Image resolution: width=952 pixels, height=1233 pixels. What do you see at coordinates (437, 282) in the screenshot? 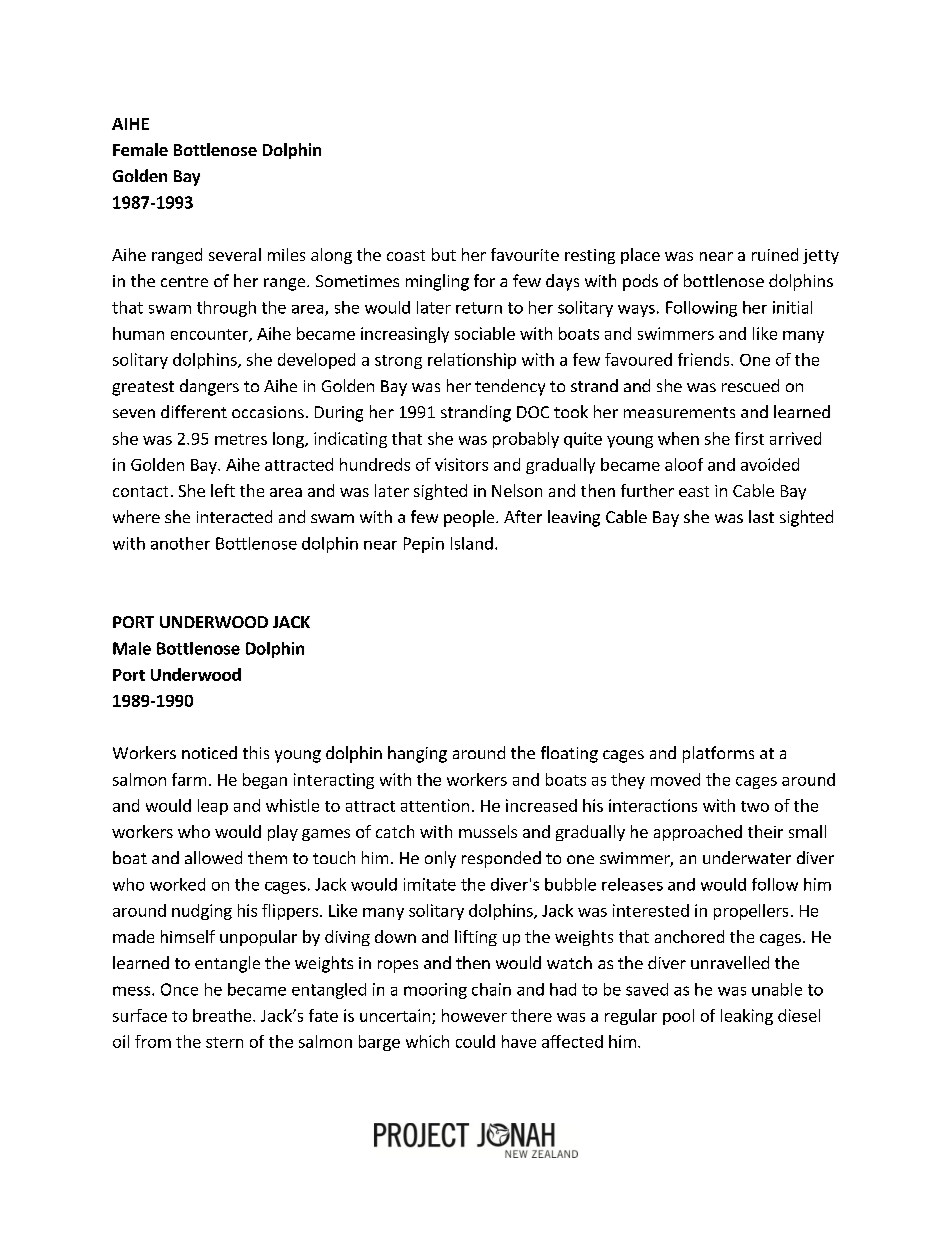
I see `mingling` at bounding box center [437, 282].
